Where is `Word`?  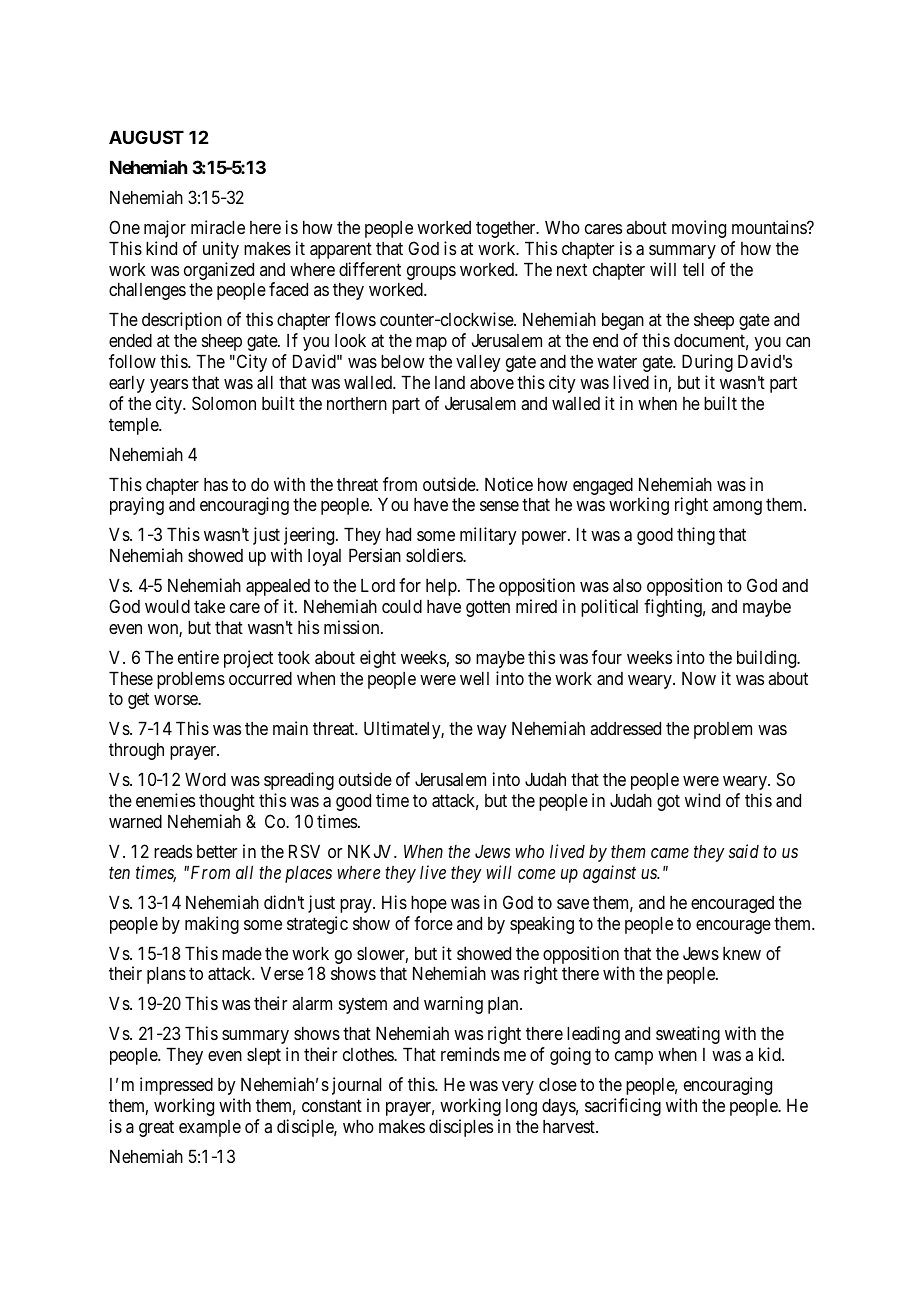 Word is located at coordinates (205, 779).
